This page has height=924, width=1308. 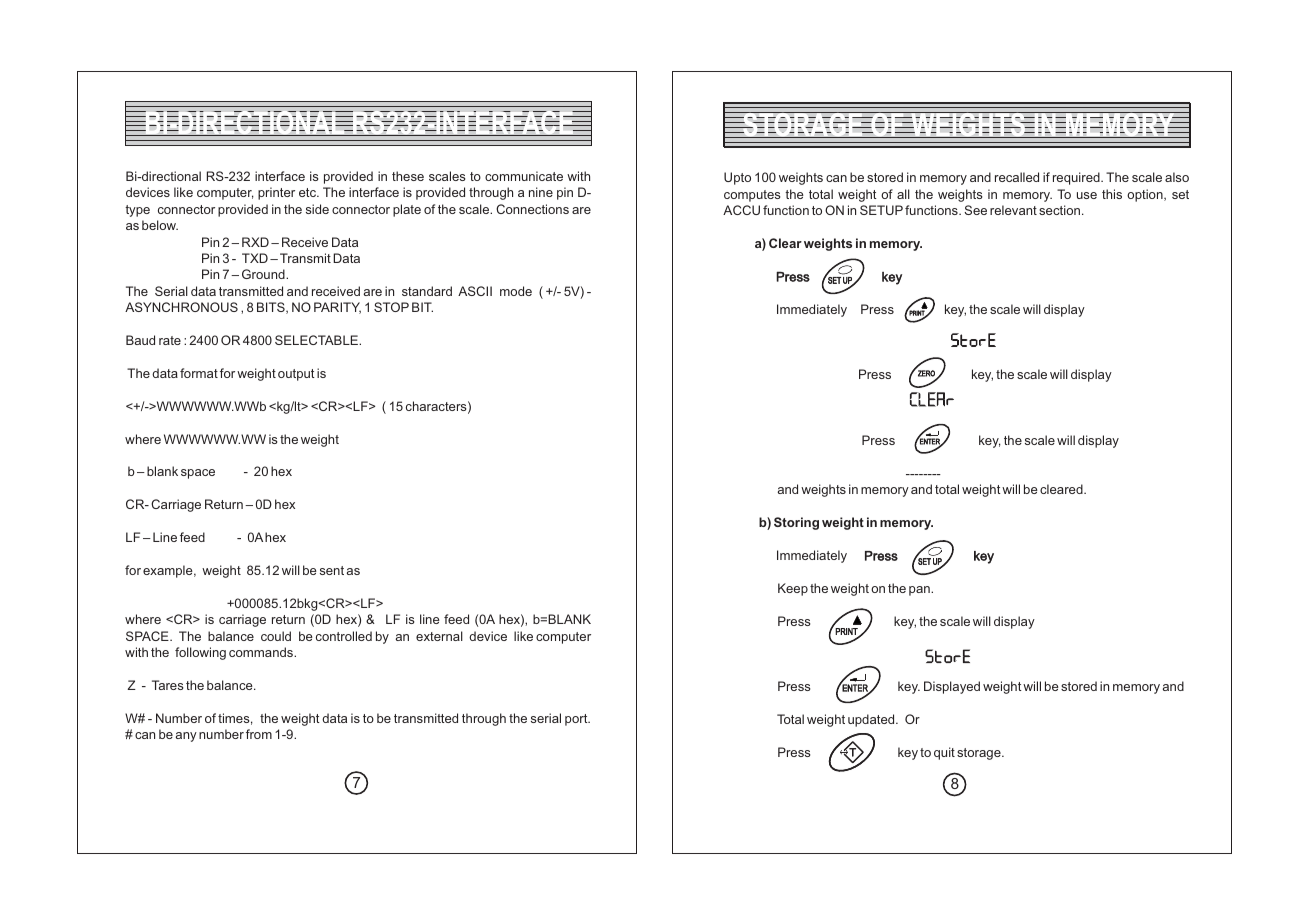 I want to click on use, so click(x=1087, y=195).
